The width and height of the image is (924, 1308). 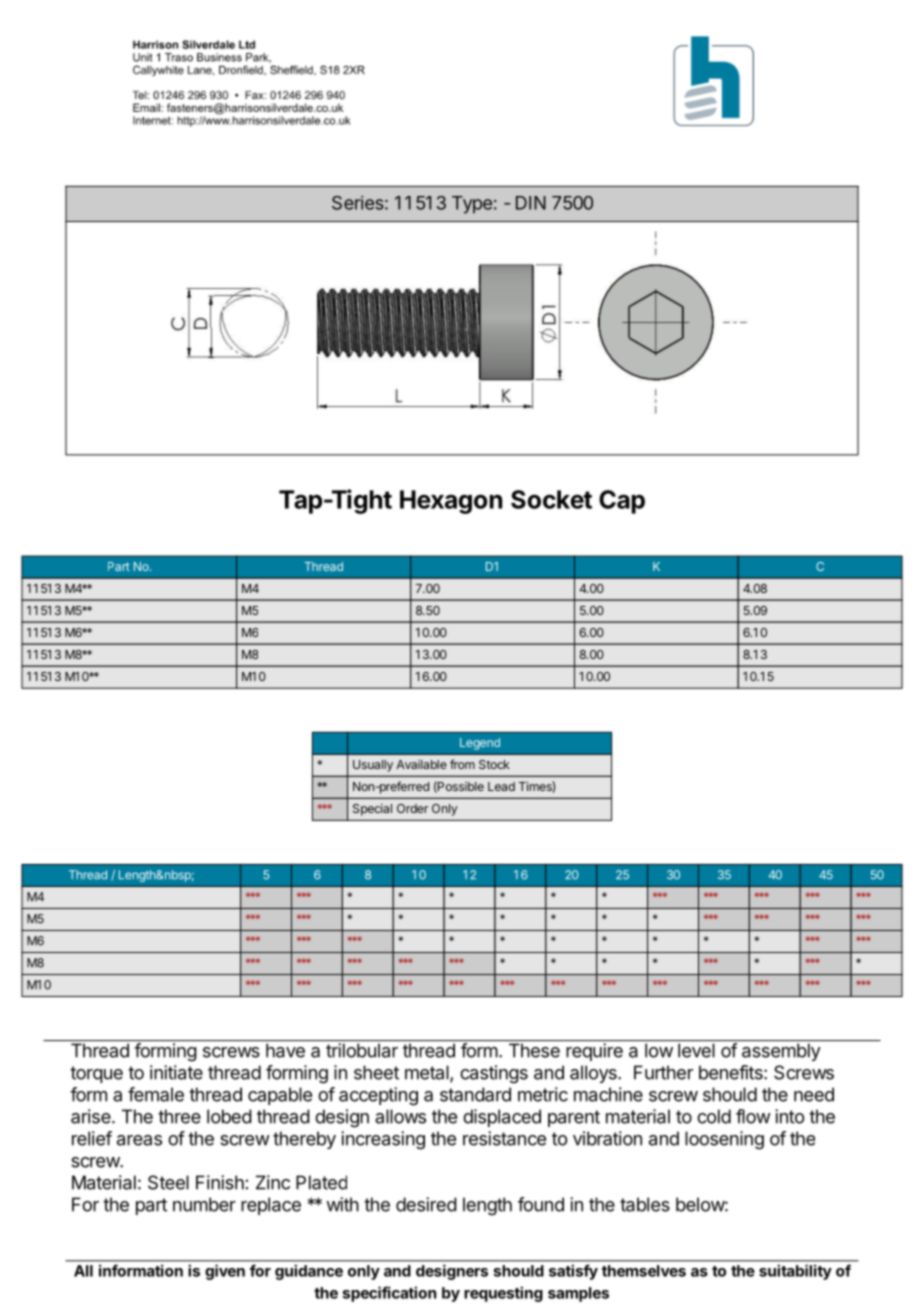 What do you see at coordinates (494, 764) in the image?
I see `Stock` at bounding box center [494, 764].
